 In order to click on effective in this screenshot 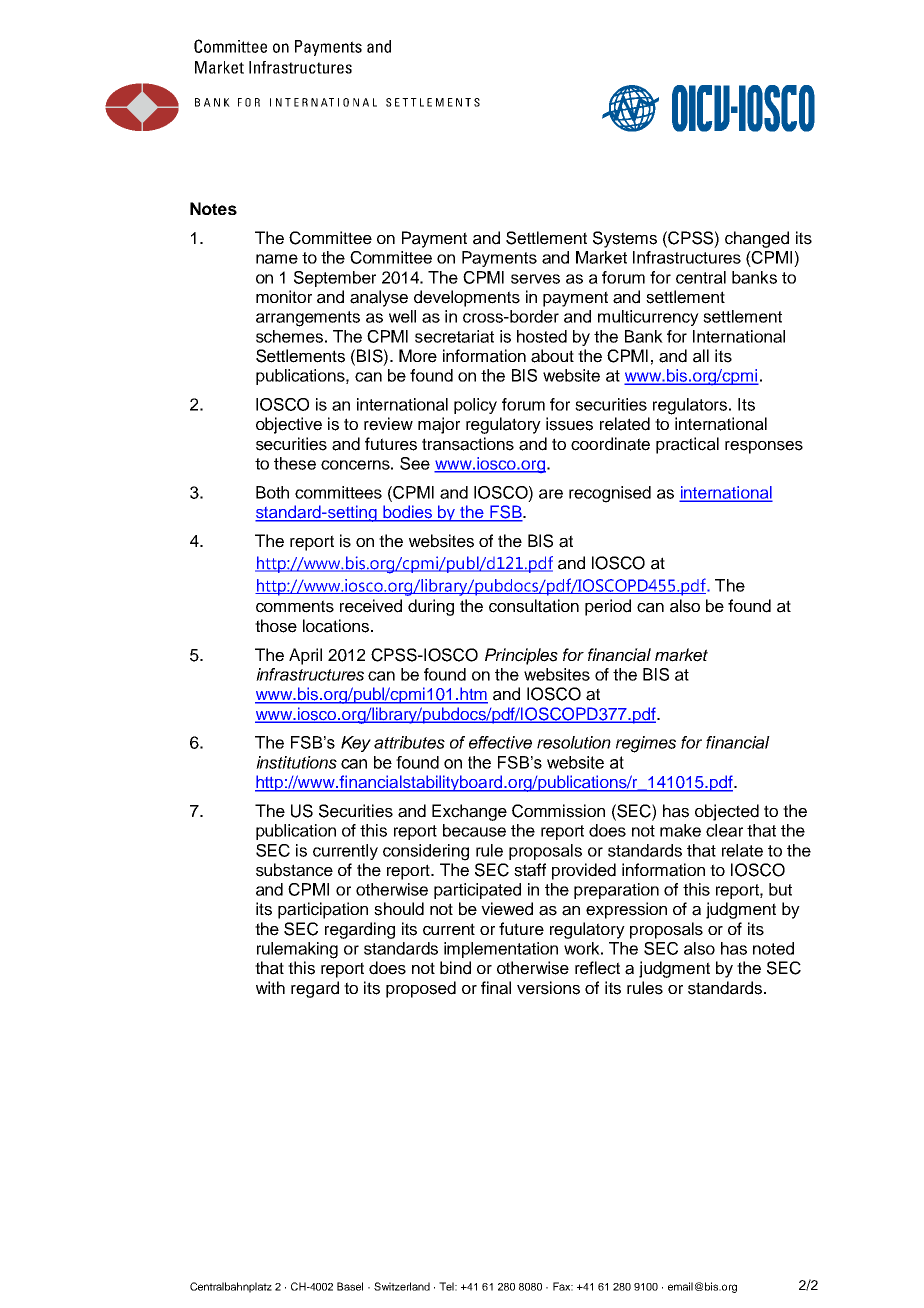, I will do `click(500, 742)`.
